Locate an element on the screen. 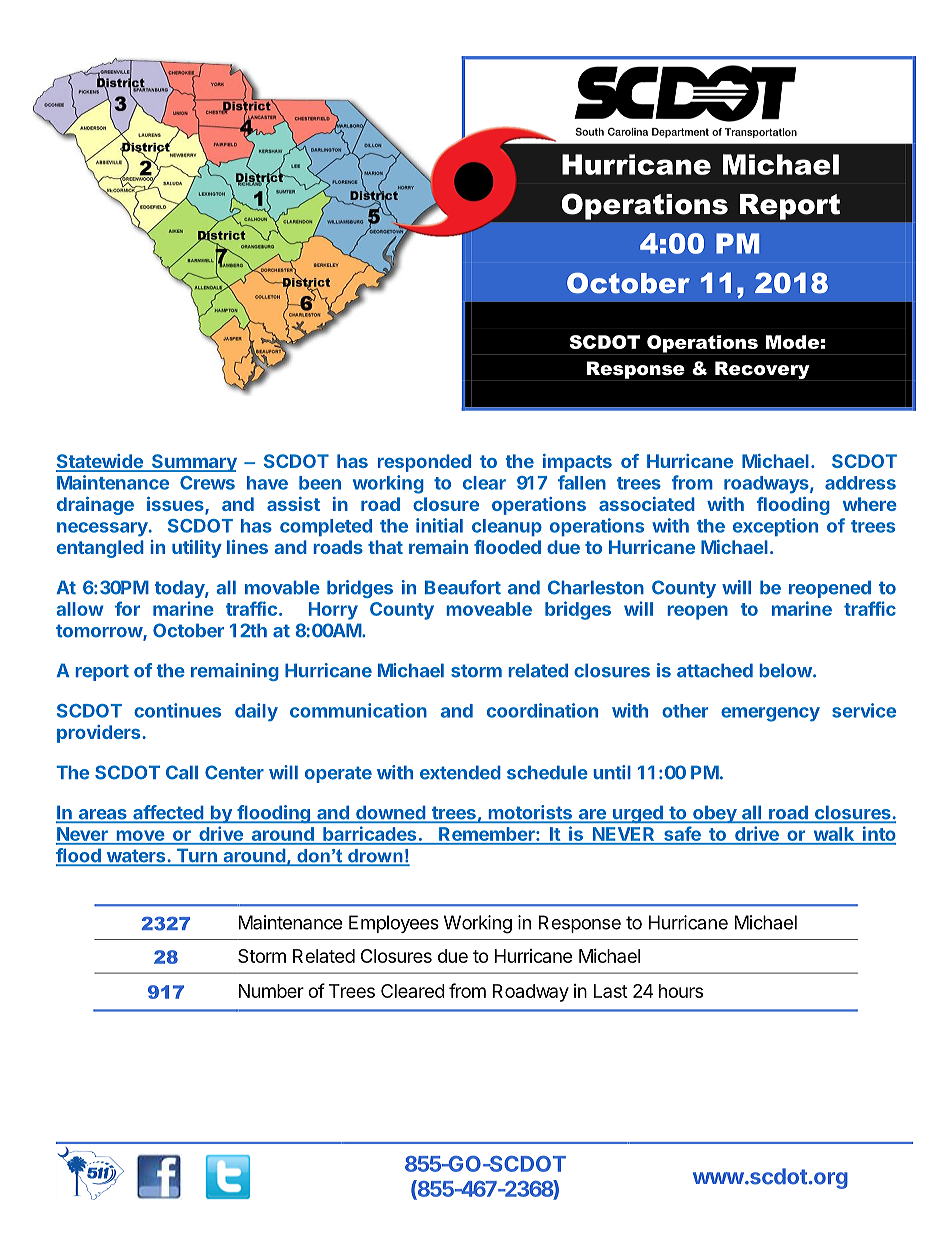 This screenshot has width=952, height=1233. obey is located at coordinates (714, 814).
